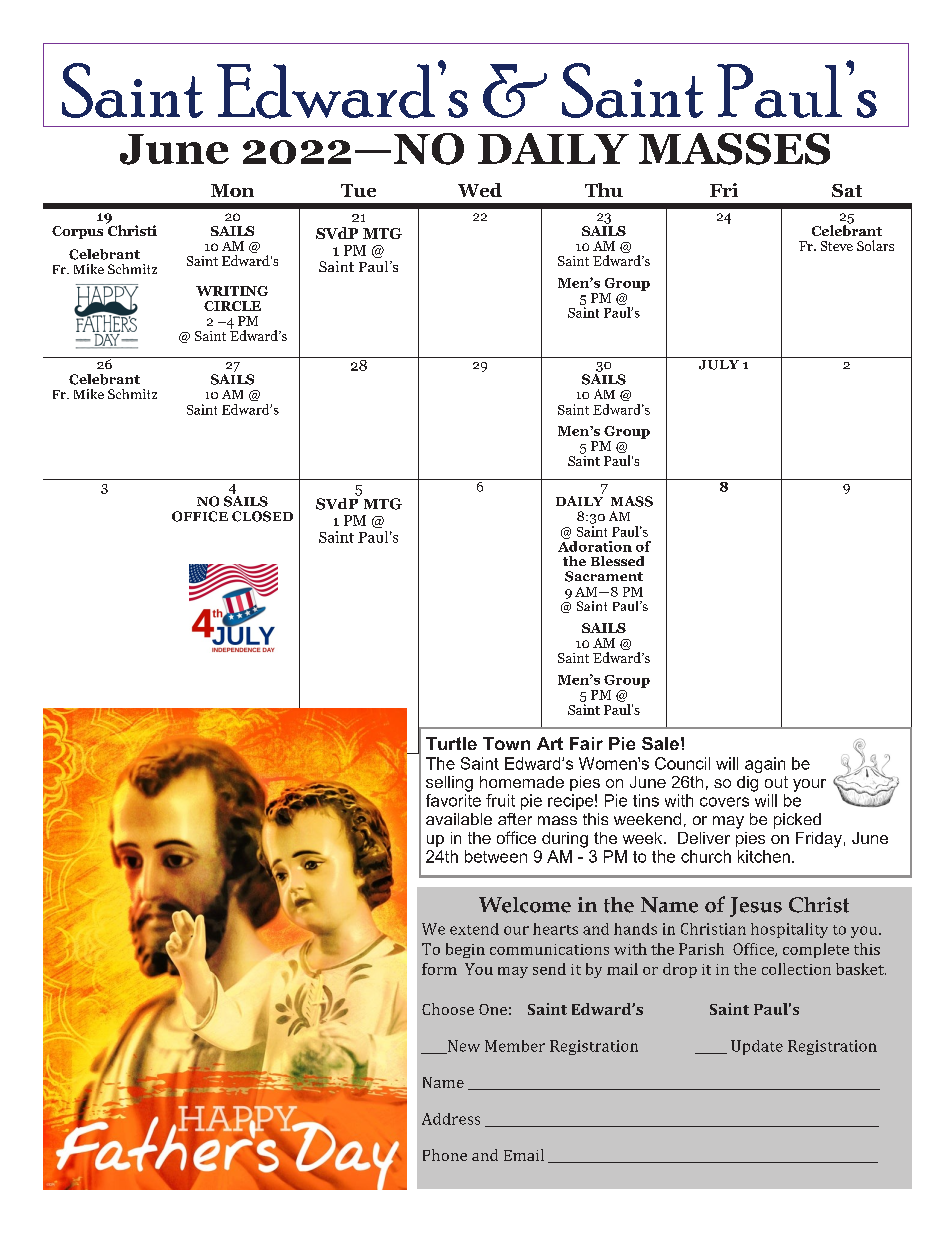  Describe the element at coordinates (262, 516) in the screenshot. I see `CLOSED` at that location.
